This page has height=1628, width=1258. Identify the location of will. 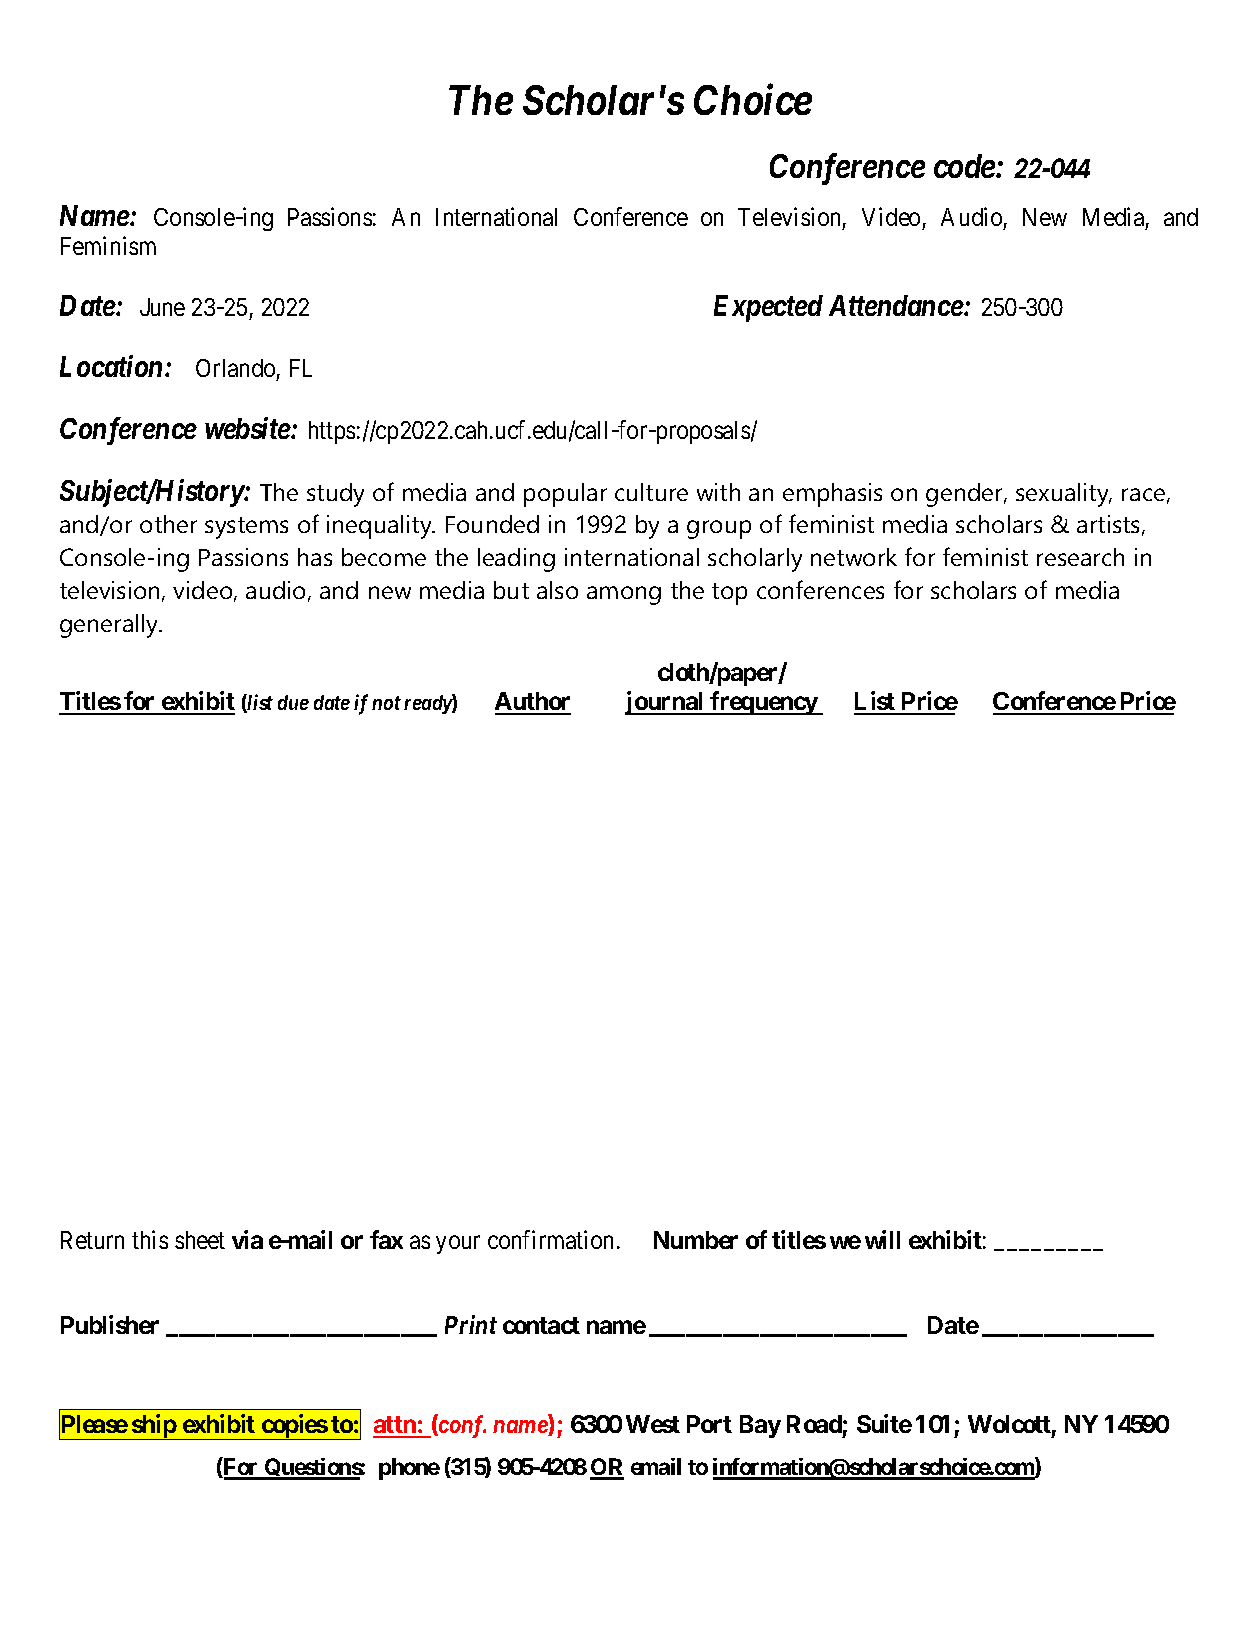
(882, 1239).
